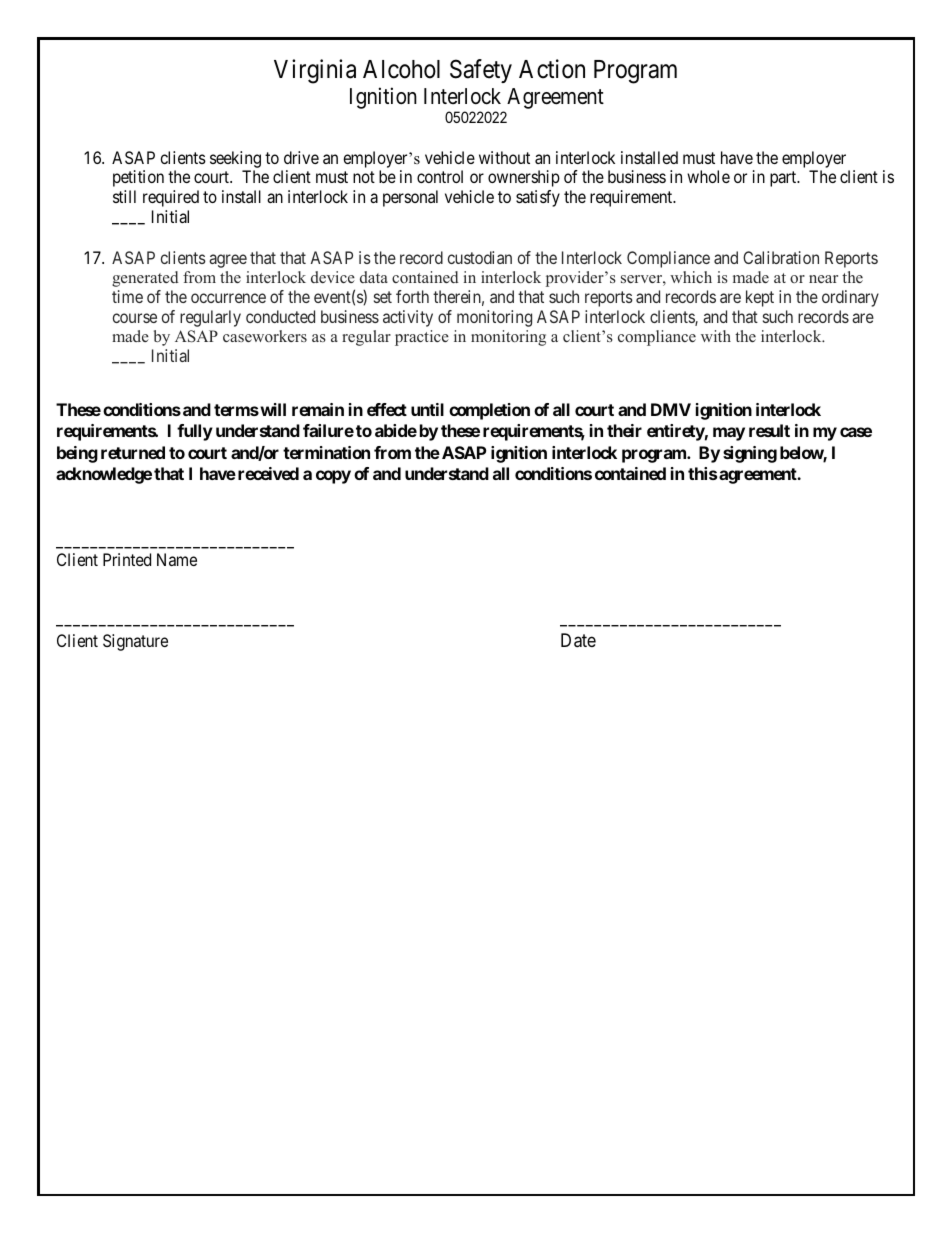 This screenshot has height=1233, width=952. Describe the element at coordinates (760, 298) in the screenshot. I see `kept` at that location.
